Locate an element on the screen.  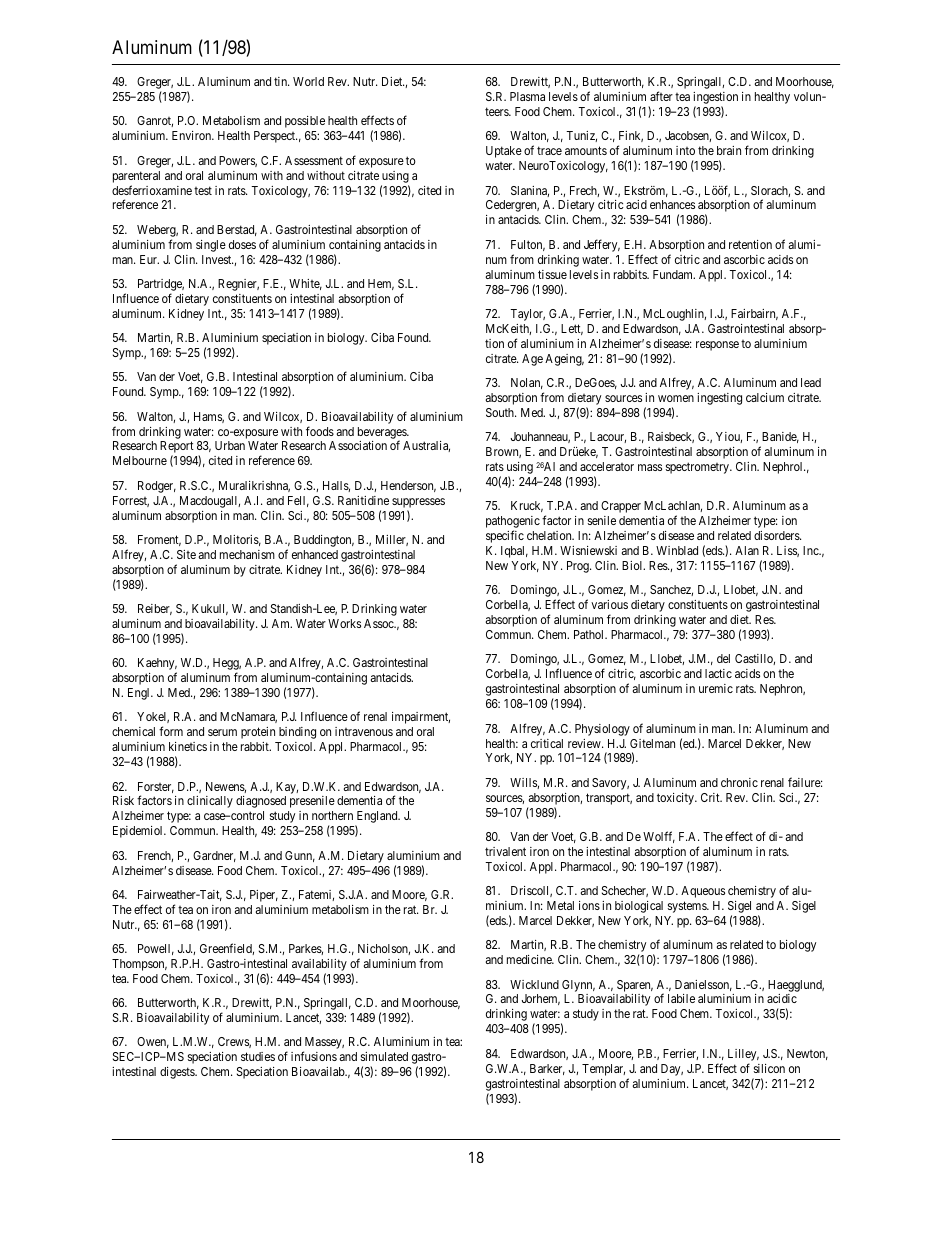
Plasma is located at coordinates (527, 96).
